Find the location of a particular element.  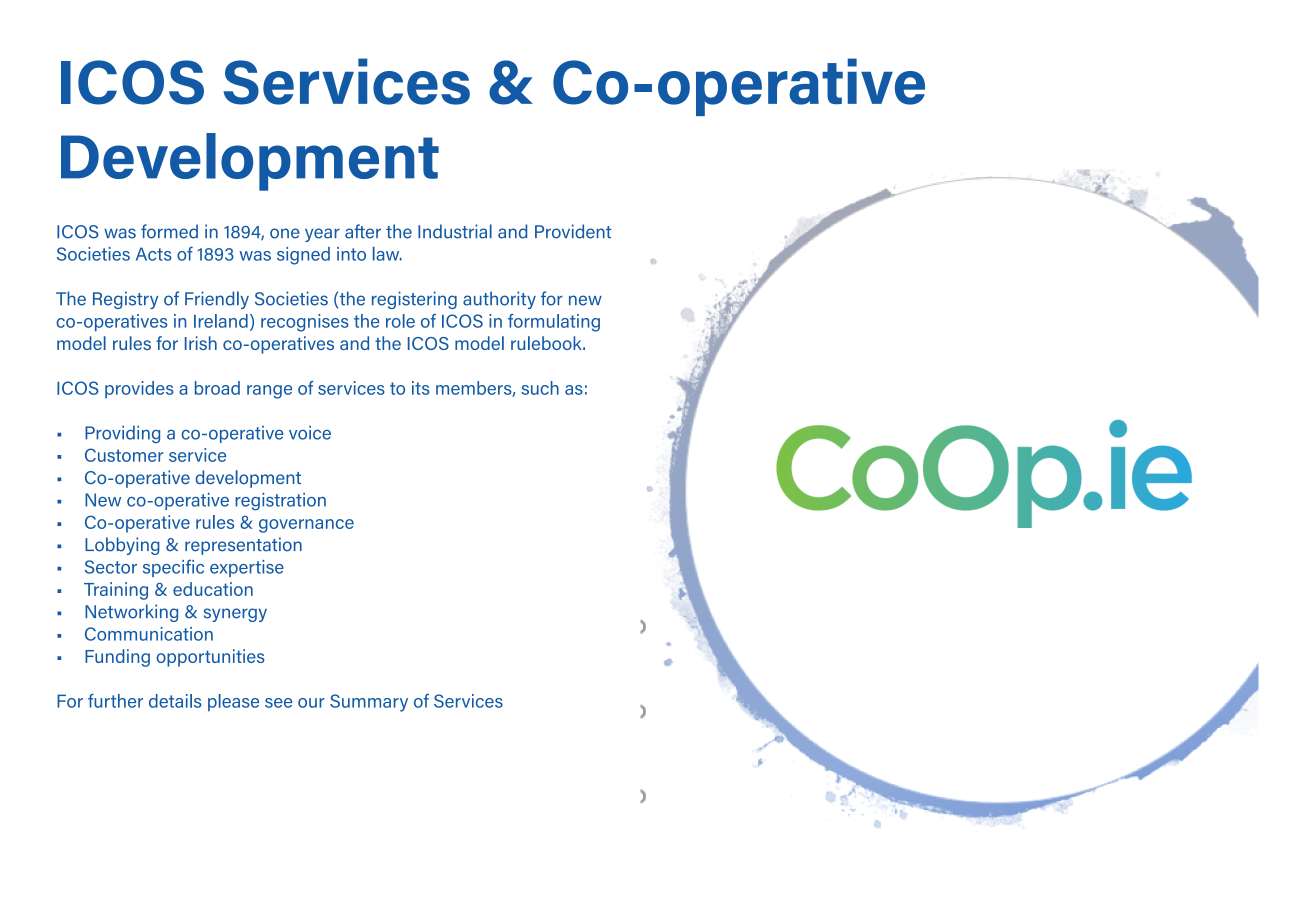

Irish is located at coordinates (201, 343).
